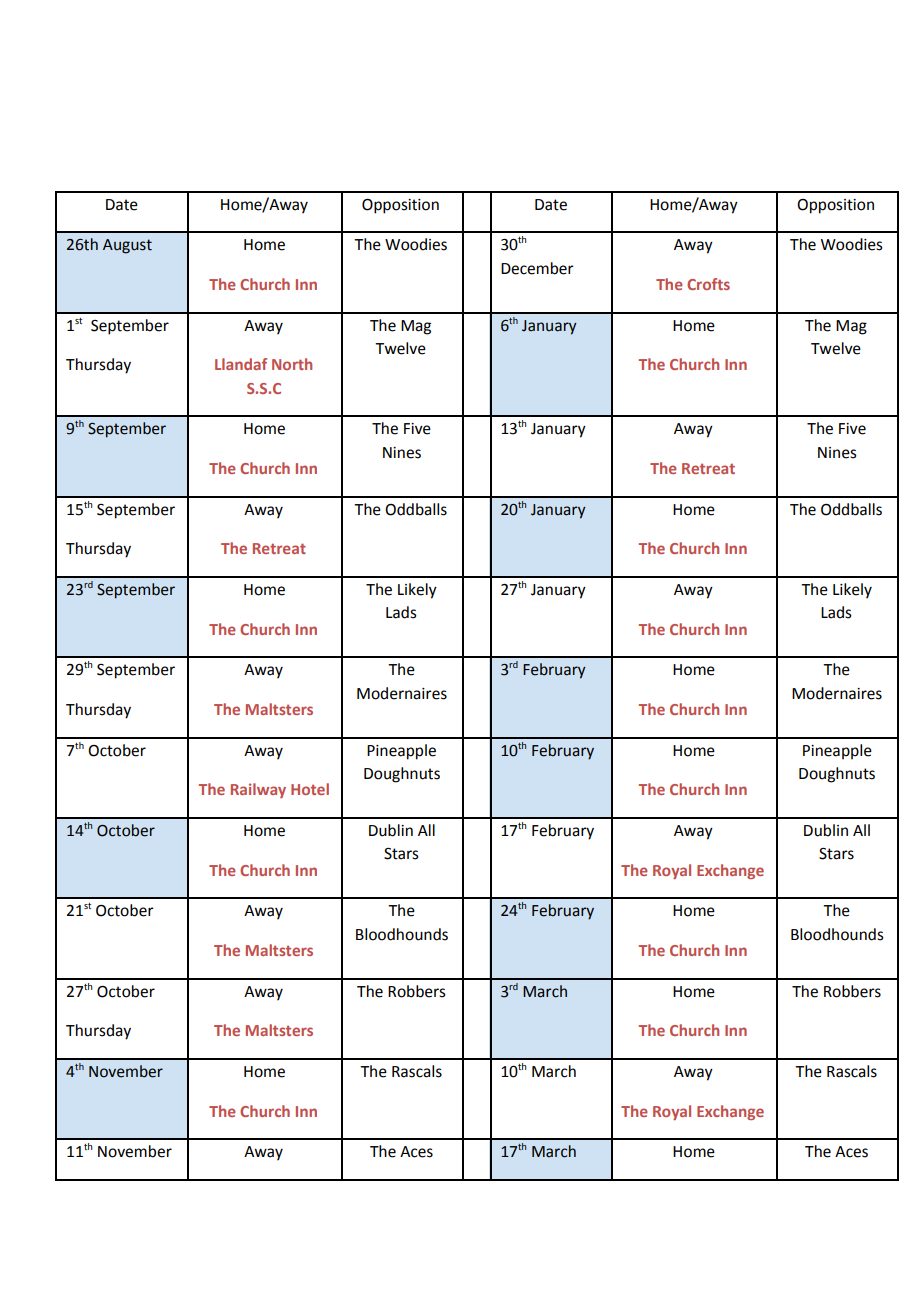 The image size is (924, 1309). I want to click on North, so click(292, 364).
